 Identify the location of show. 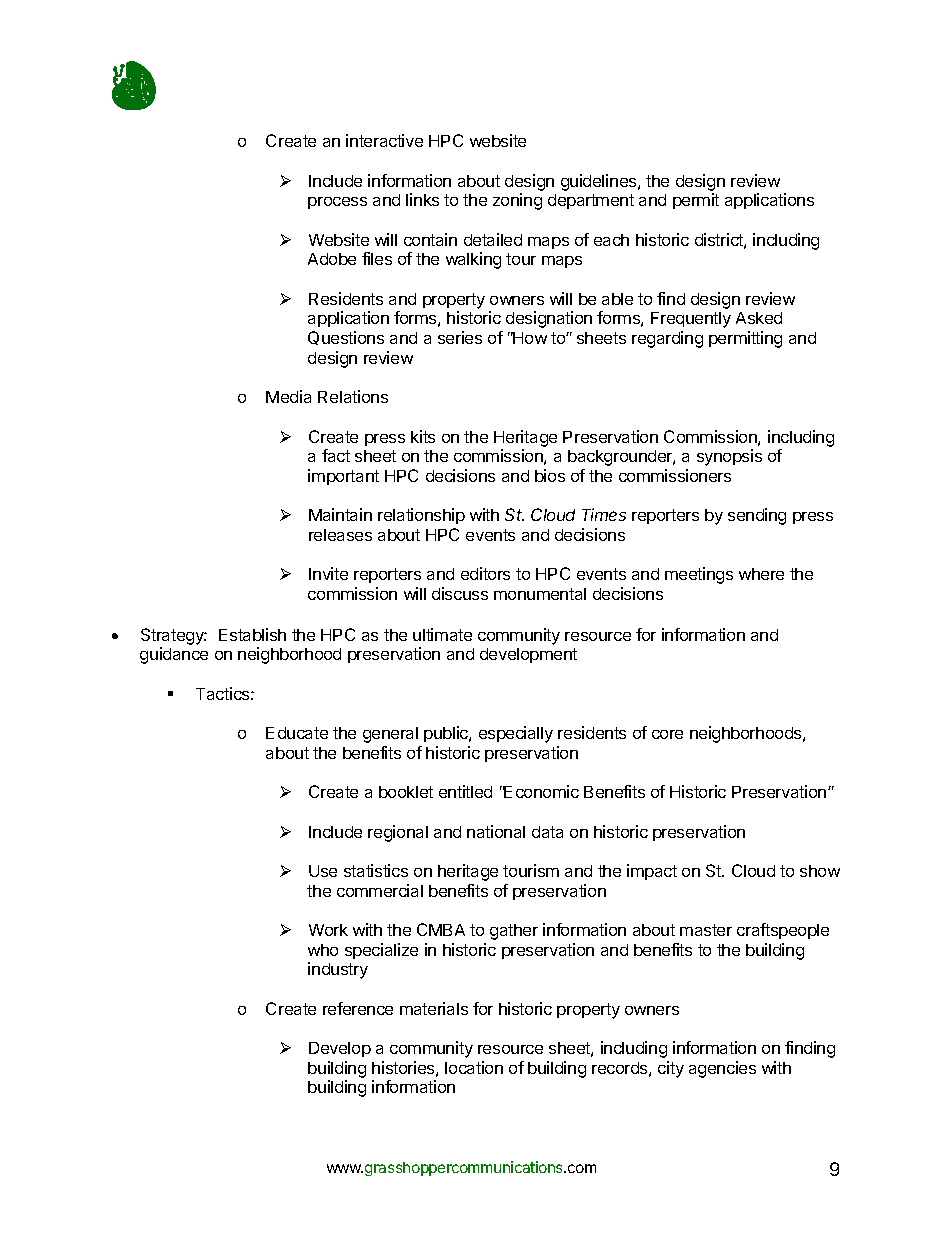
(820, 871).
